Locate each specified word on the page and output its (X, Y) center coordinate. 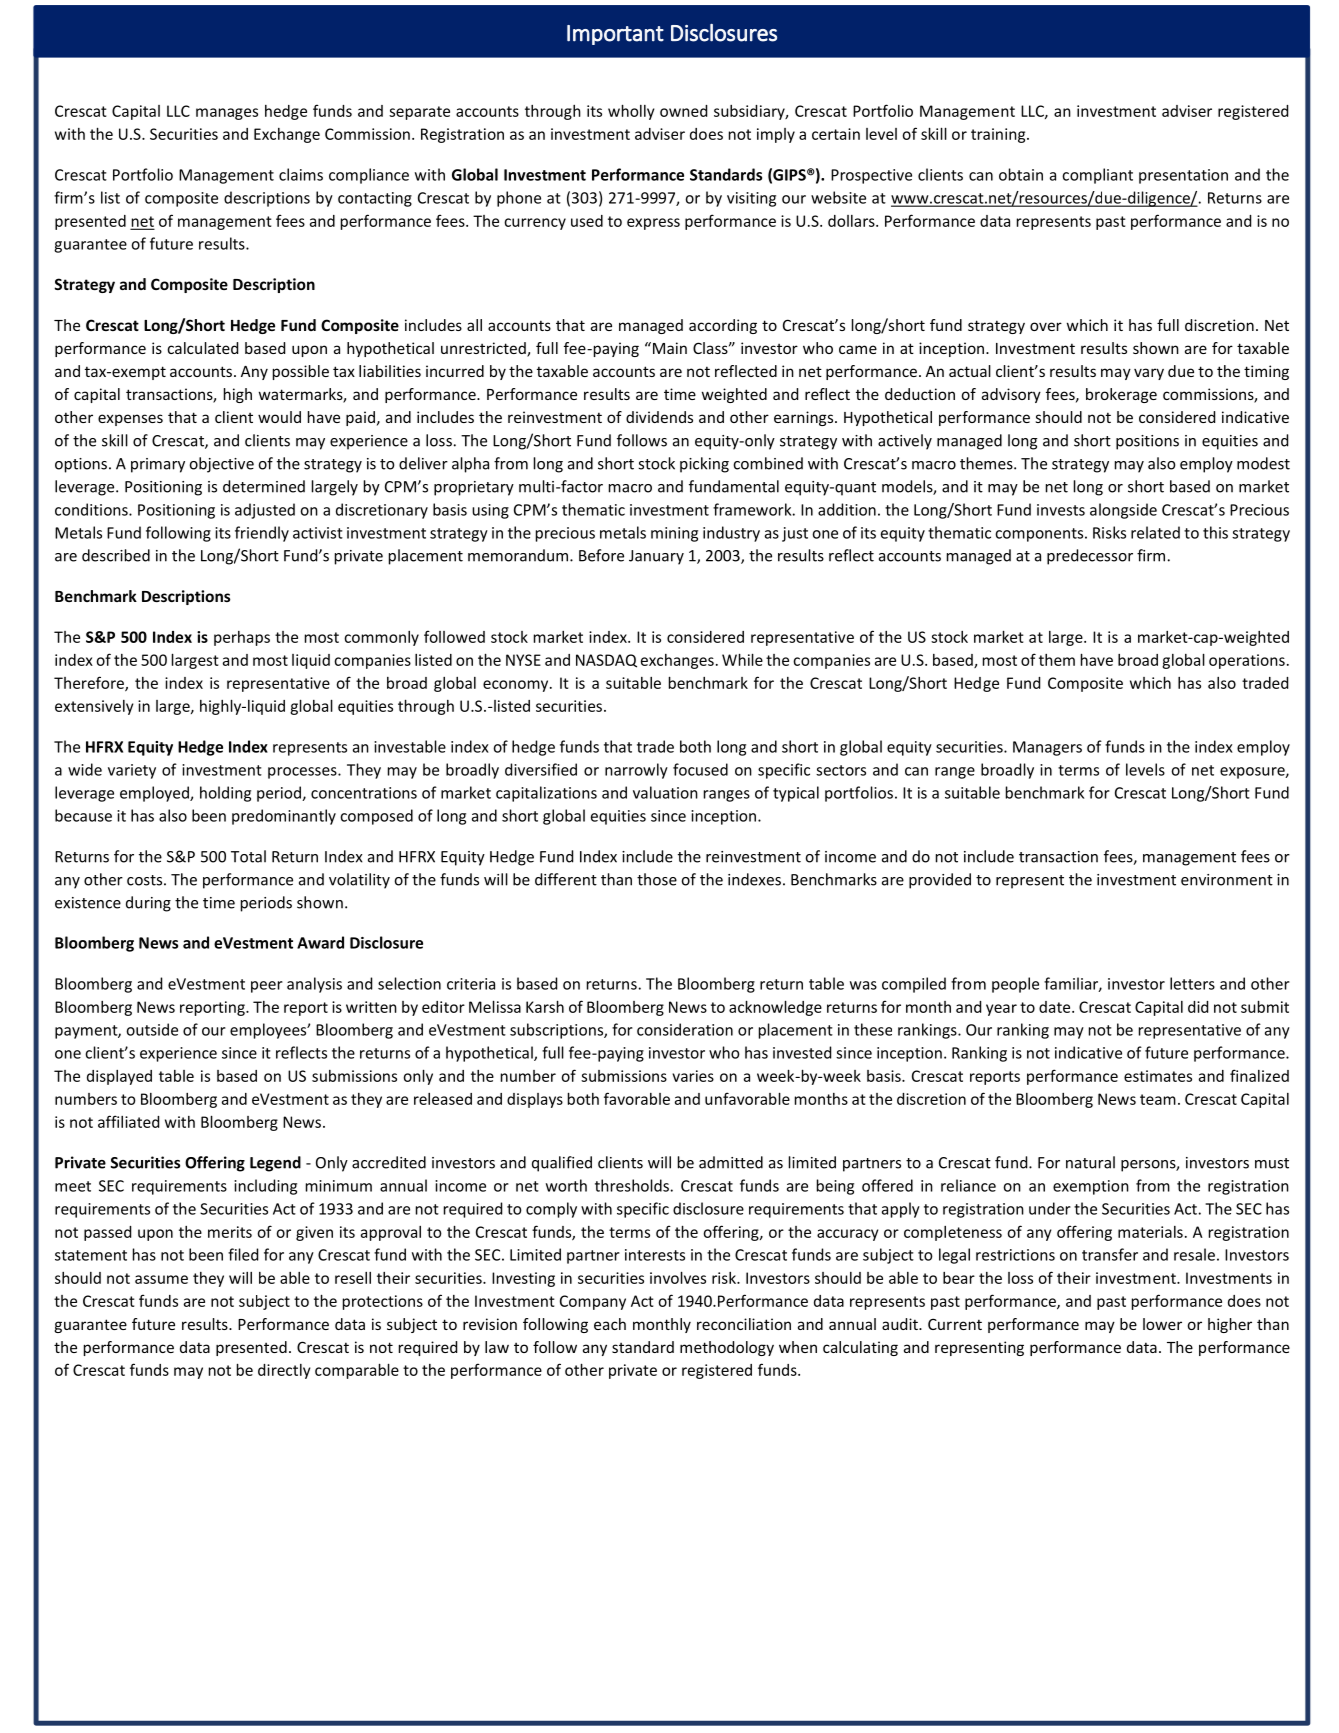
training (999, 135)
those (657, 879)
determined (264, 486)
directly (284, 1371)
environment (1227, 880)
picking (704, 465)
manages (227, 114)
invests (1061, 510)
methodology (727, 1348)
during (148, 904)
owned (683, 111)
